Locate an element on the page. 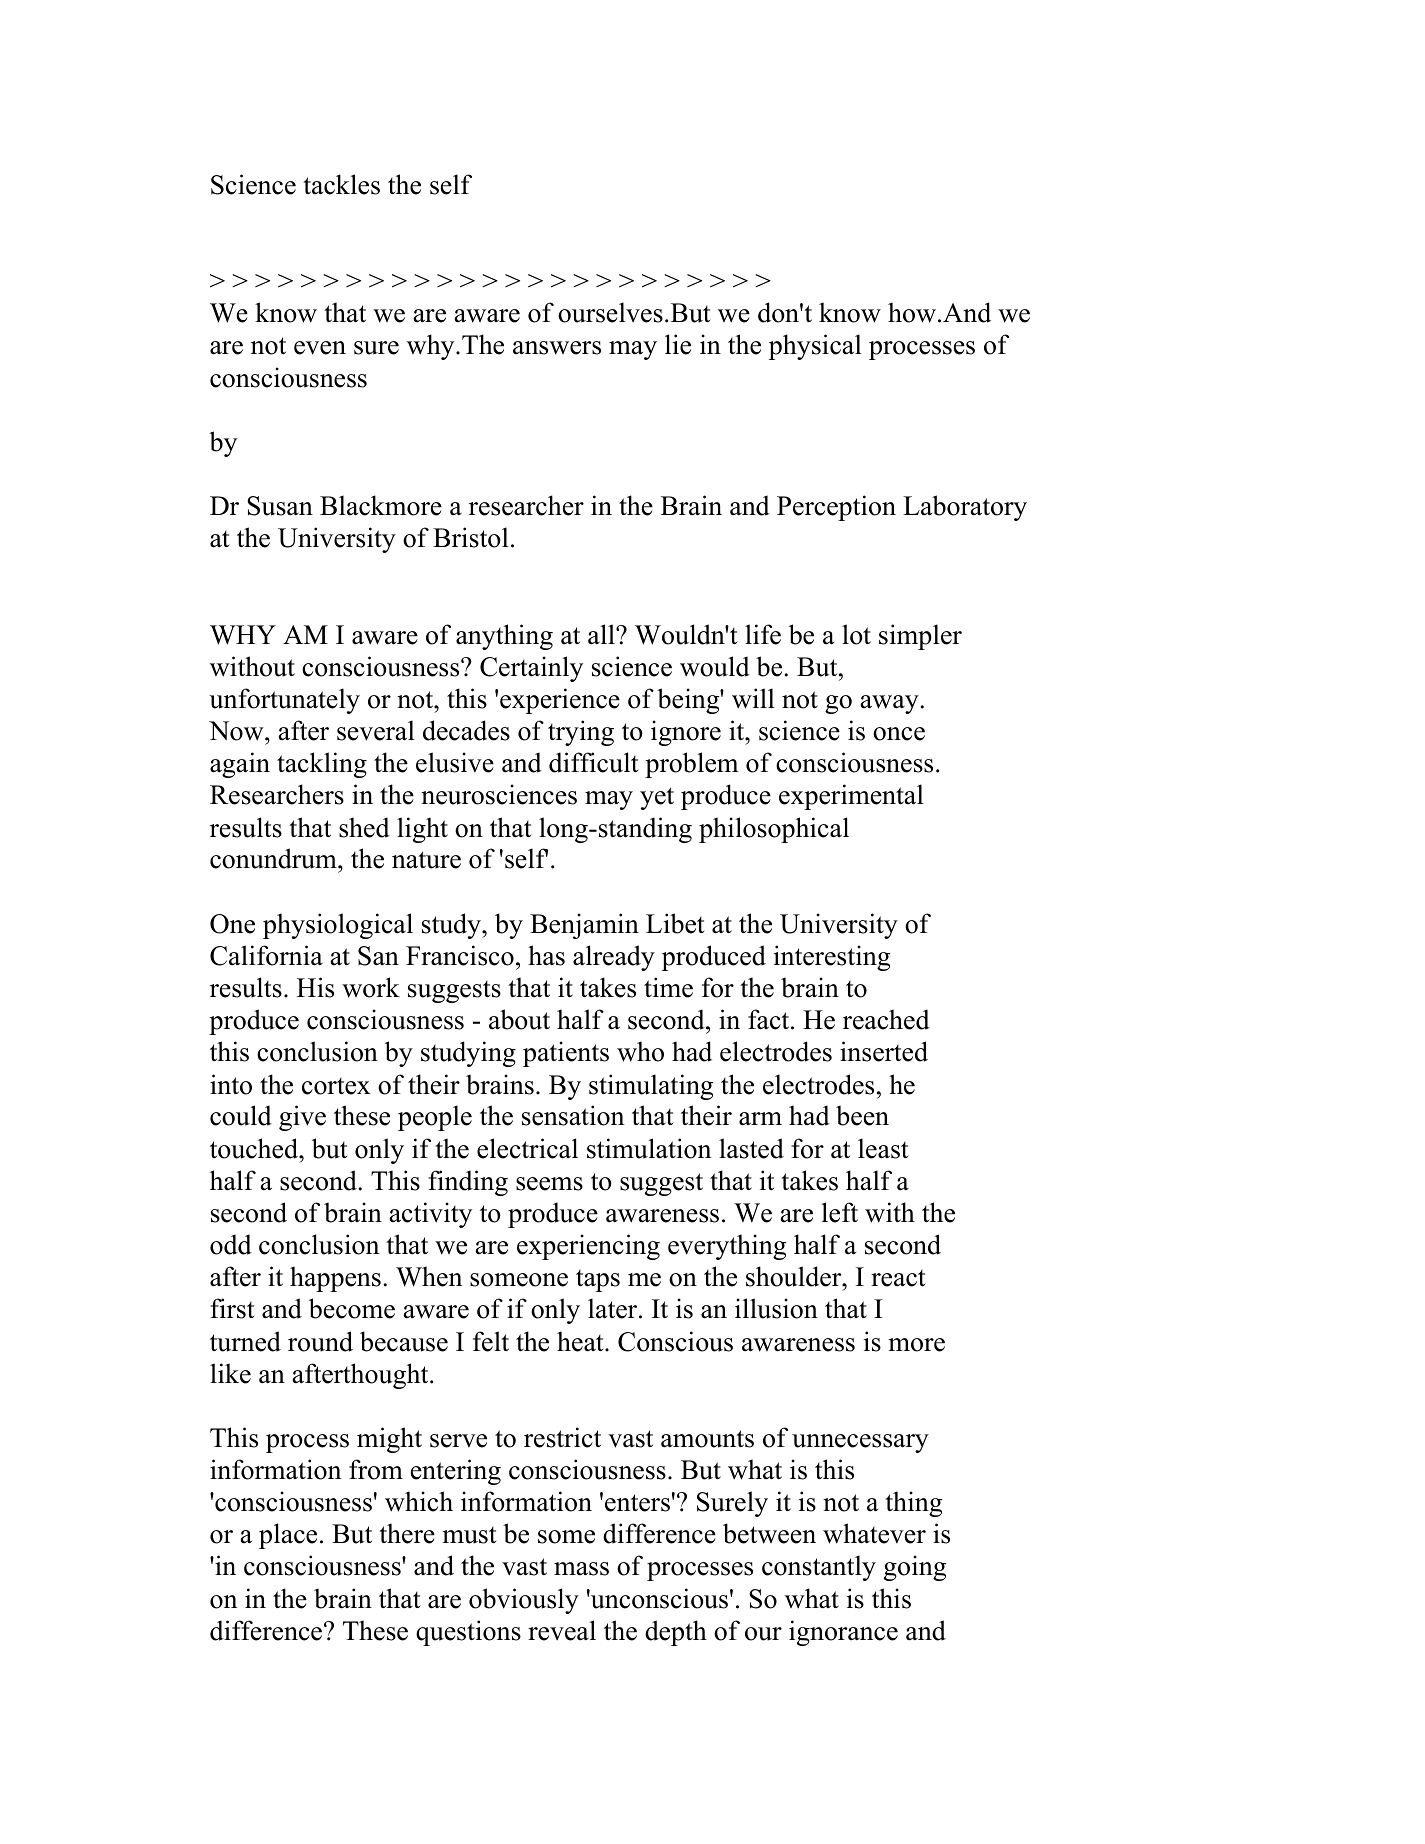  away is located at coordinates (890, 704).
